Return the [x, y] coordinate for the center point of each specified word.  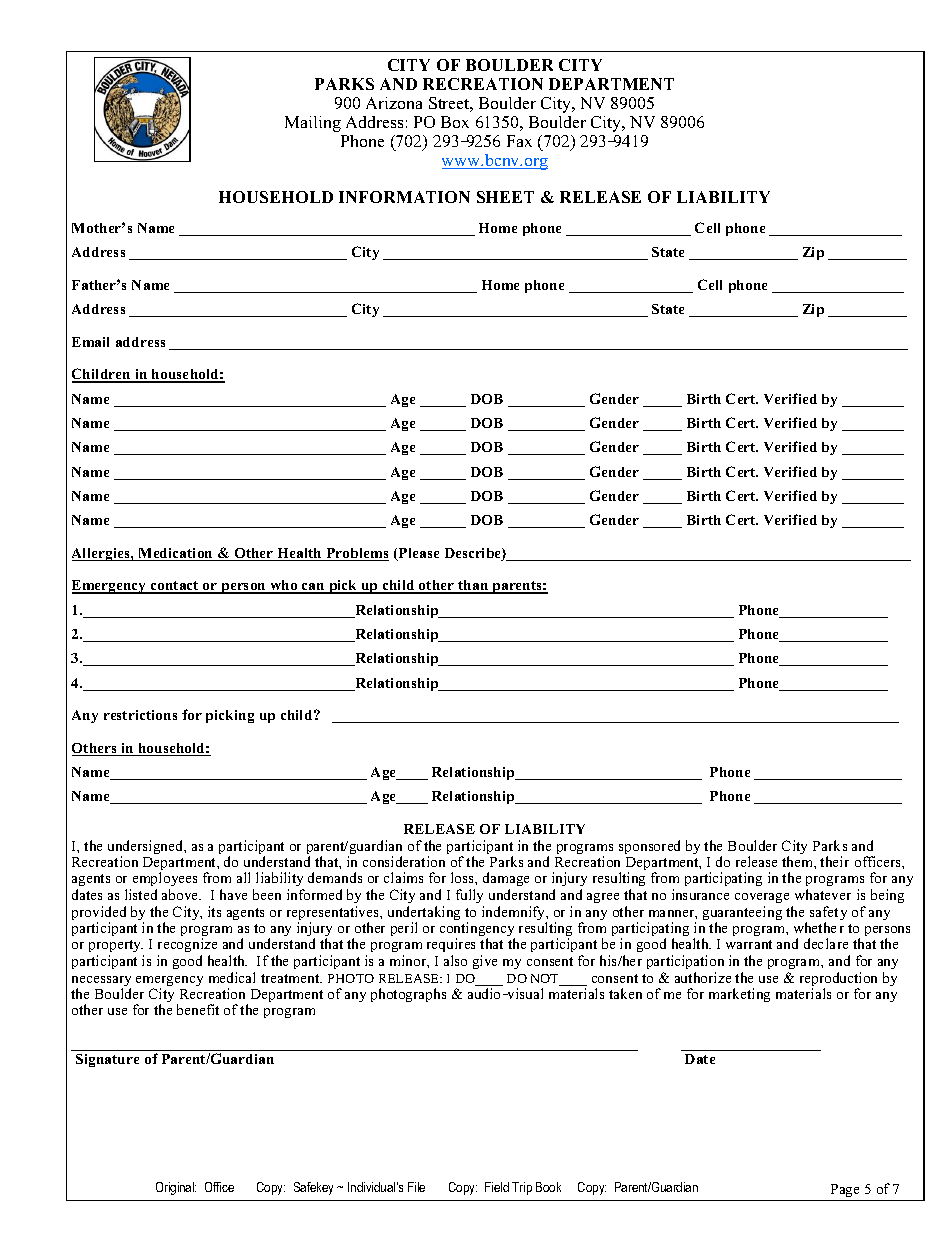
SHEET [505, 197]
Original [176, 1188]
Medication [175, 554]
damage [506, 881]
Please [418, 554]
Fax [519, 141]
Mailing [313, 124]
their [834, 861]
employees [163, 881]
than [473, 586]
